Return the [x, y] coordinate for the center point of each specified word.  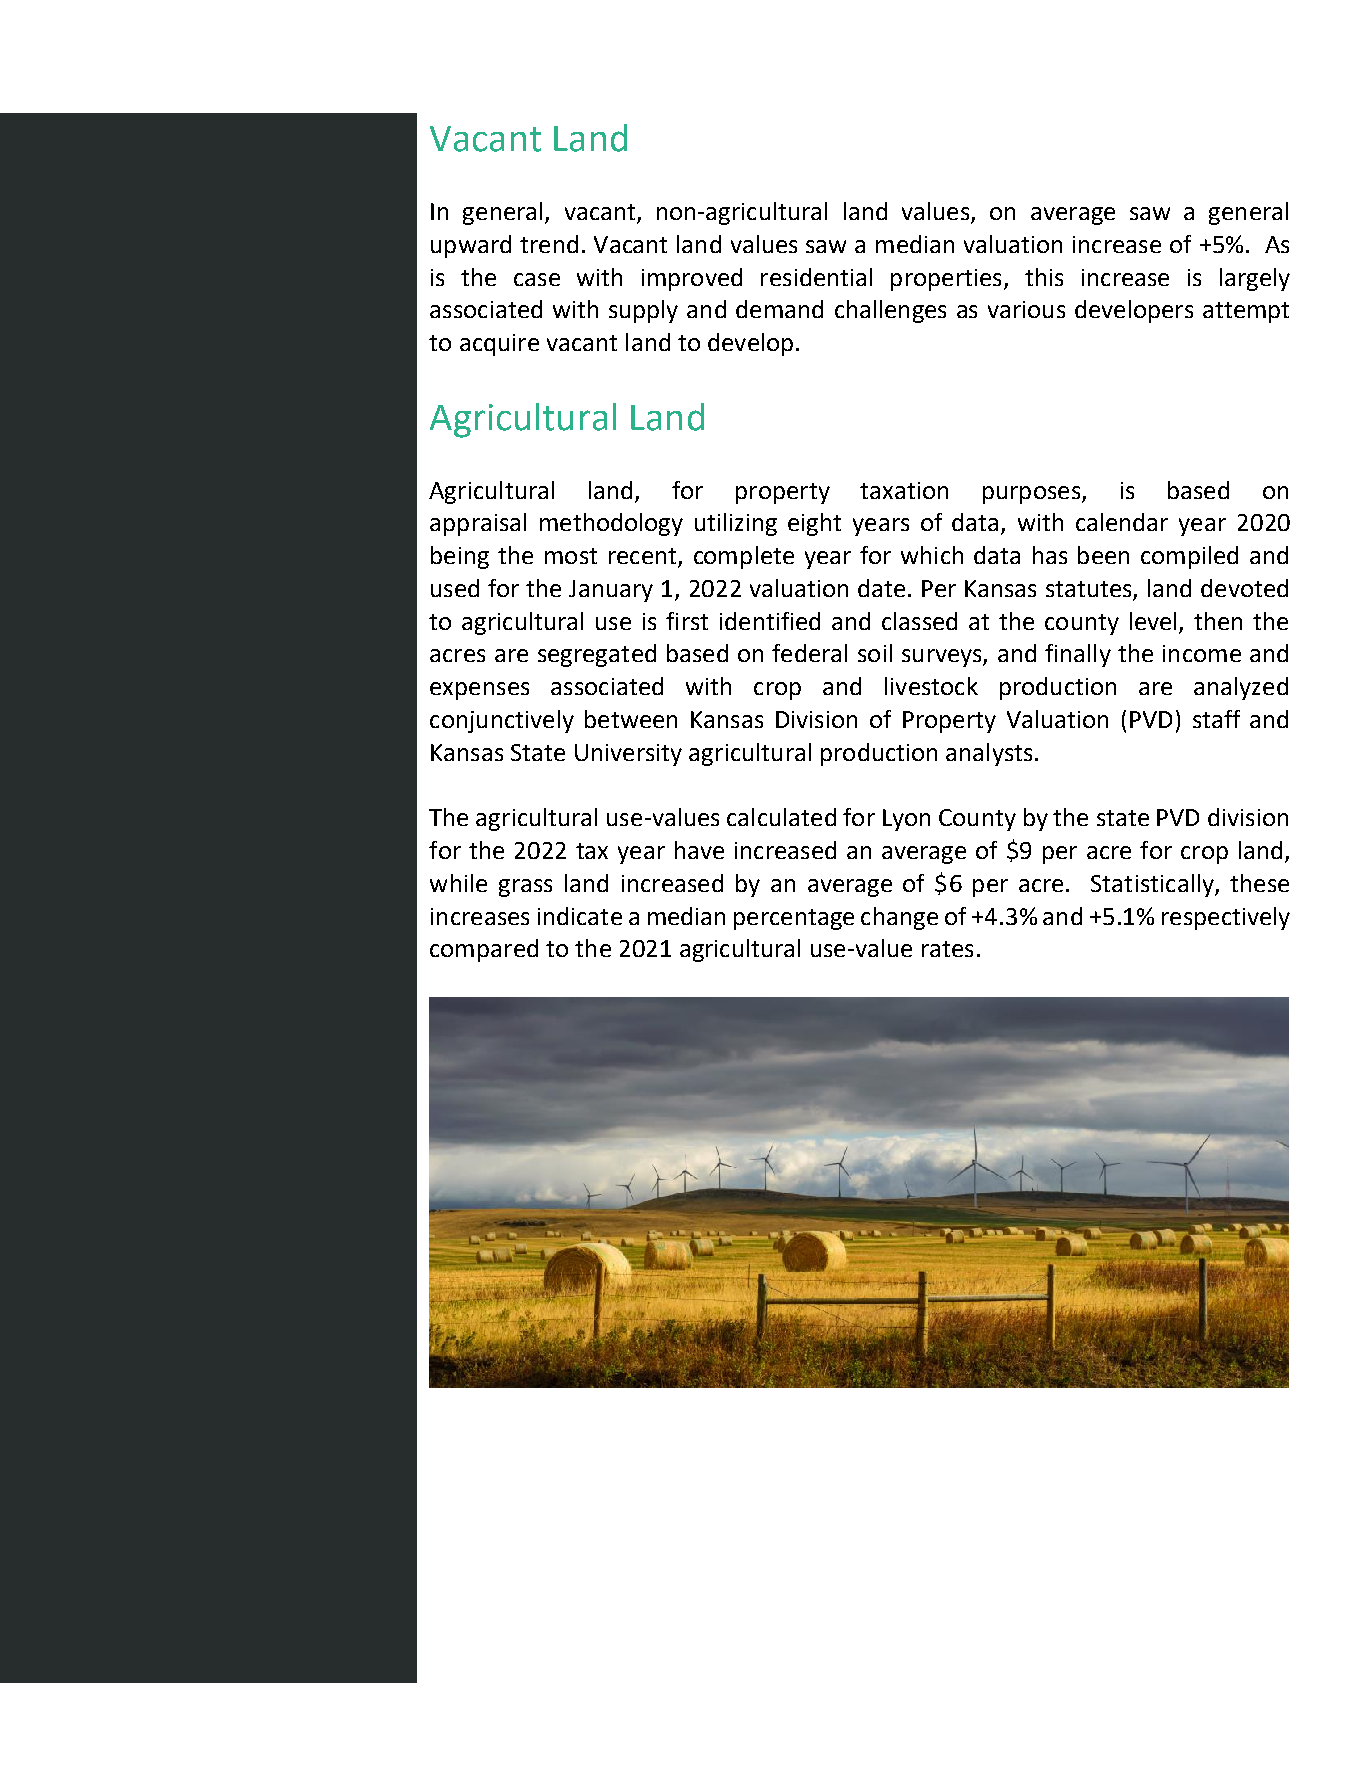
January [611, 591]
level [1153, 621]
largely [1255, 279]
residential [816, 277]
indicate [580, 916]
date [881, 588]
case [537, 279]
